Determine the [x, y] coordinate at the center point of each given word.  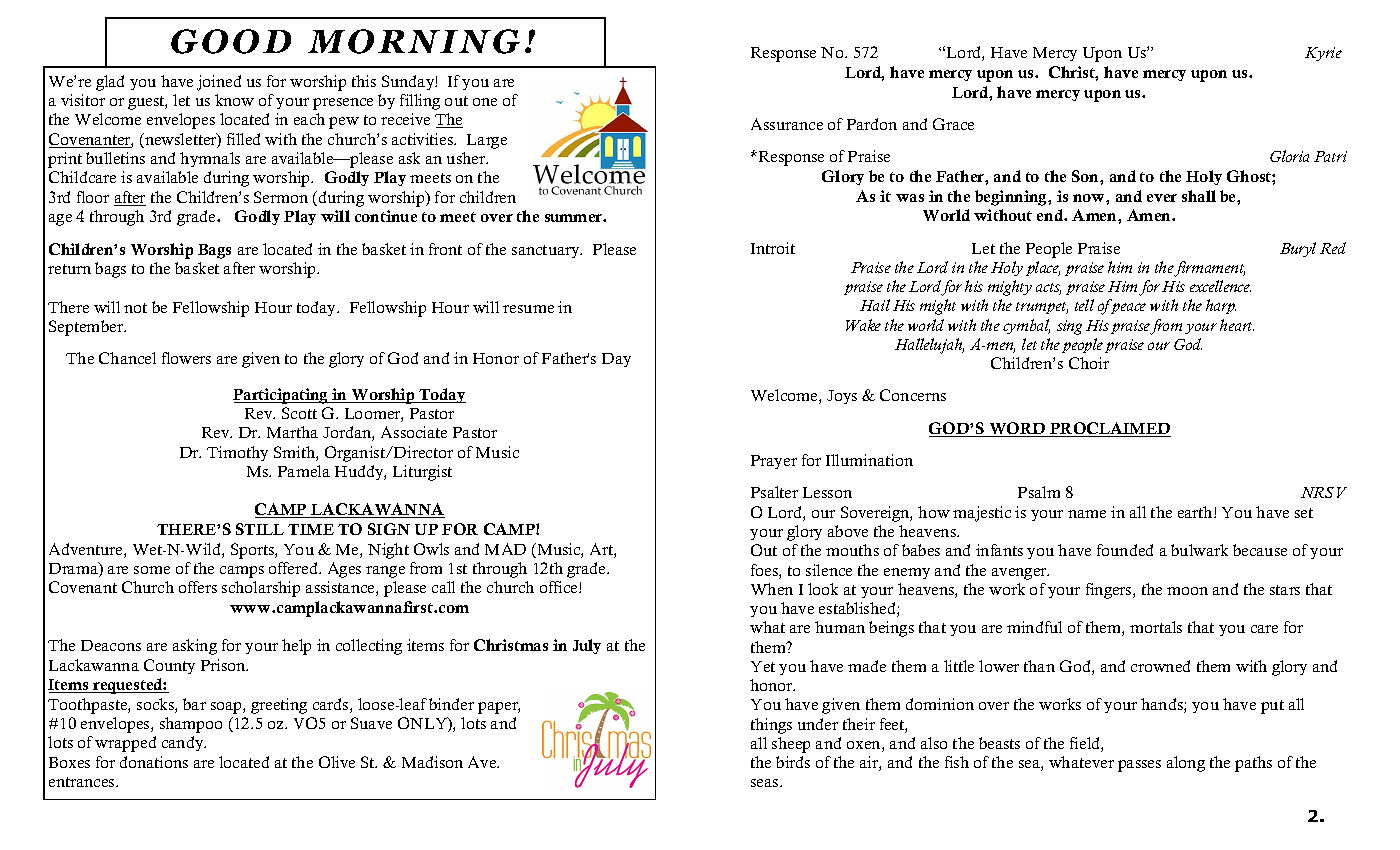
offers [198, 587]
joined [219, 83]
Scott [299, 413]
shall [1199, 196]
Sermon [281, 197]
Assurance [787, 124]
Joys [842, 397]
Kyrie [1323, 54]
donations [154, 762]
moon [1187, 591]
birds [793, 762]
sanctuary [547, 251]
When [772, 589]
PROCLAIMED [1109, 429]
